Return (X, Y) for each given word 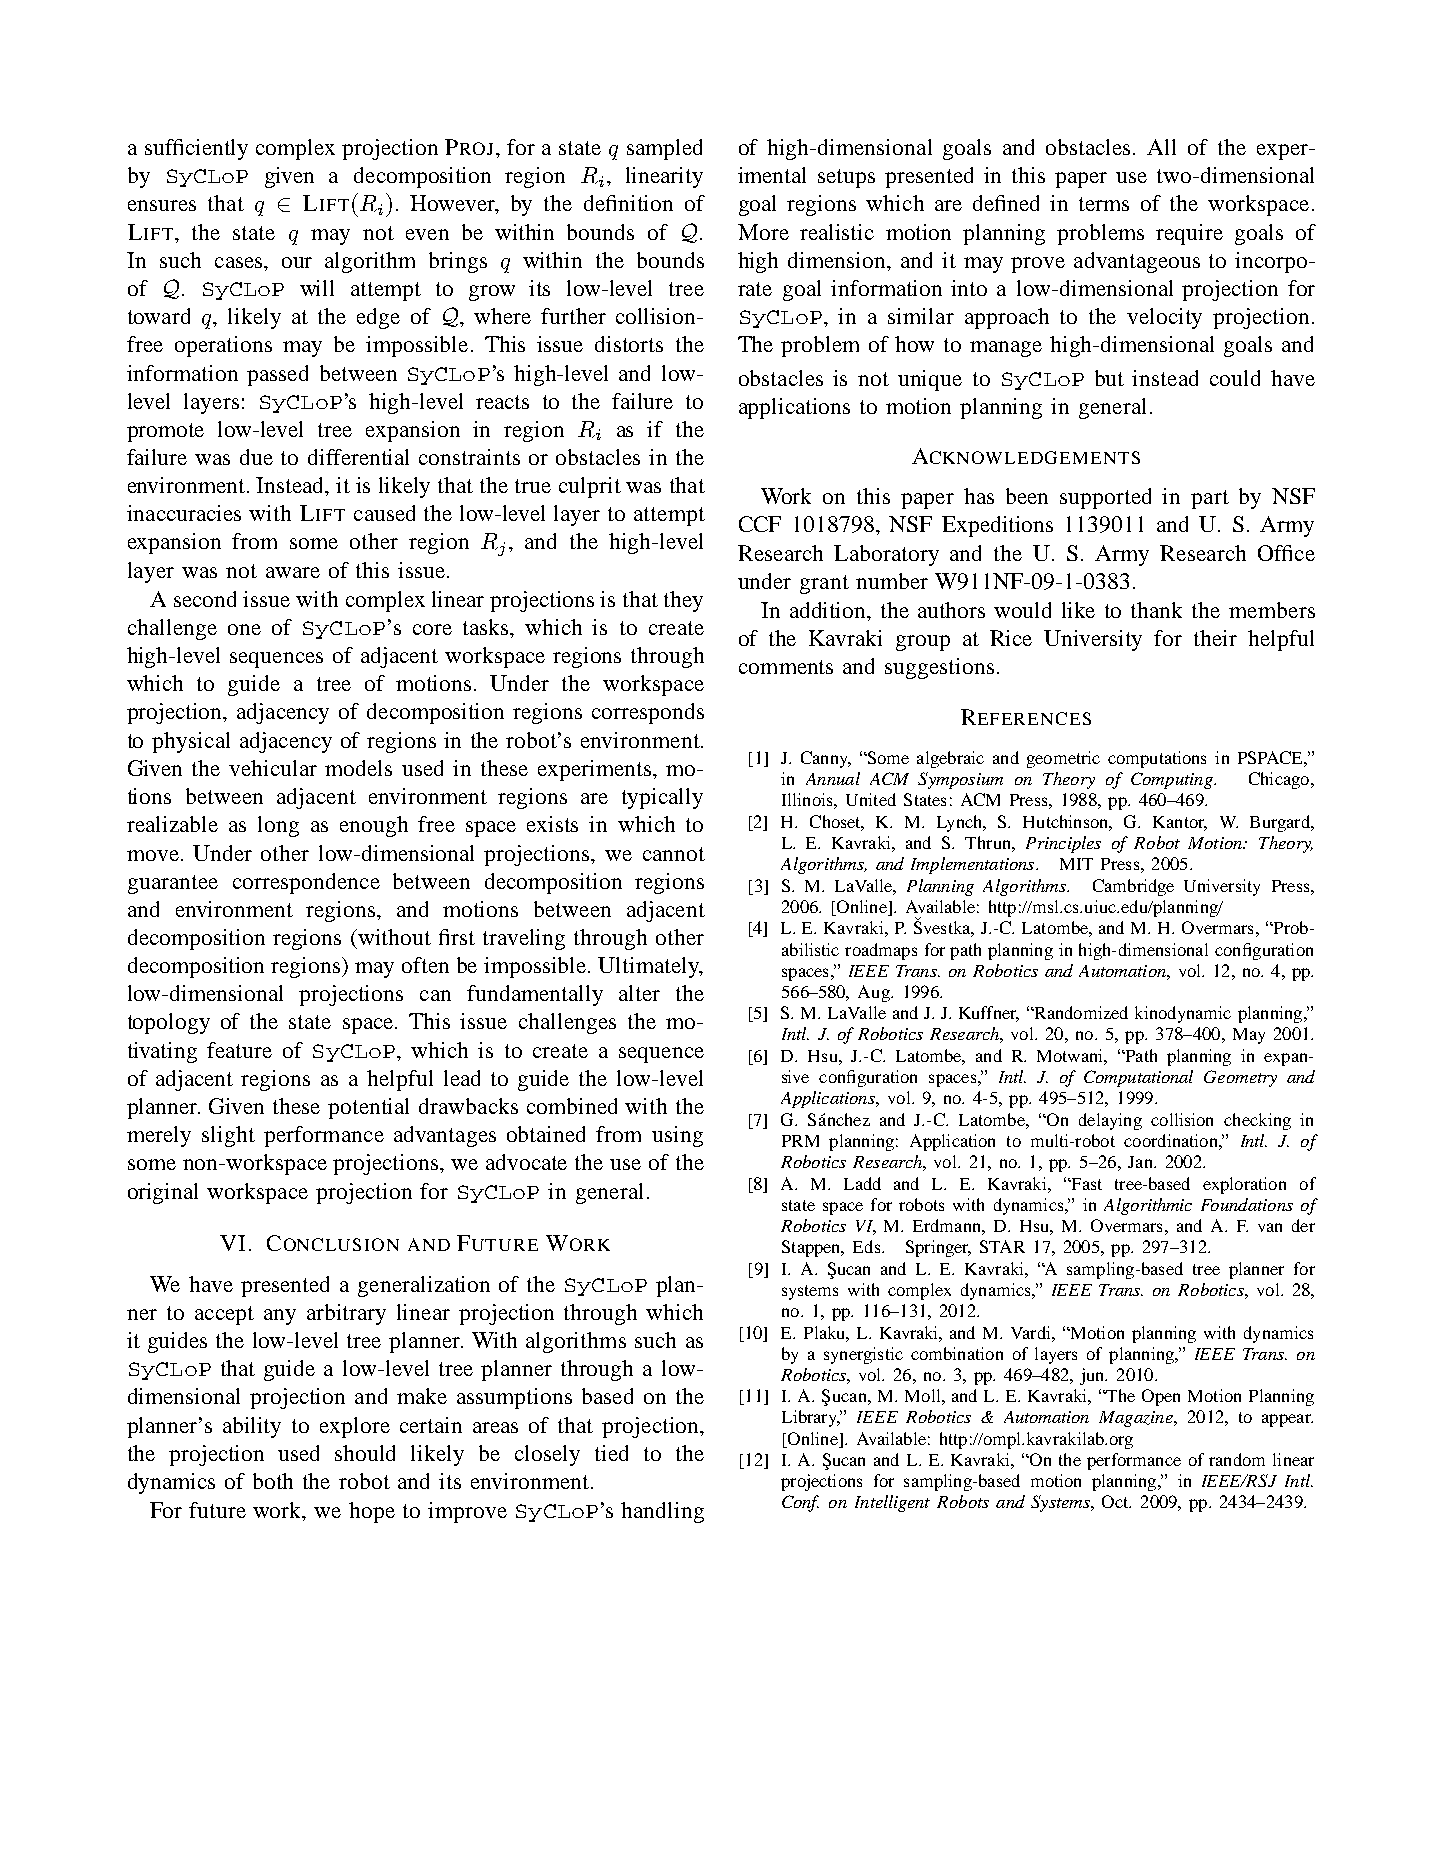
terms (1104, 204)
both (273, 1481)
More (763, 232)
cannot (674, 854)
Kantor (1180, 823)
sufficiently (196, 149)
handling (662, 1512)
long (278, 826)
